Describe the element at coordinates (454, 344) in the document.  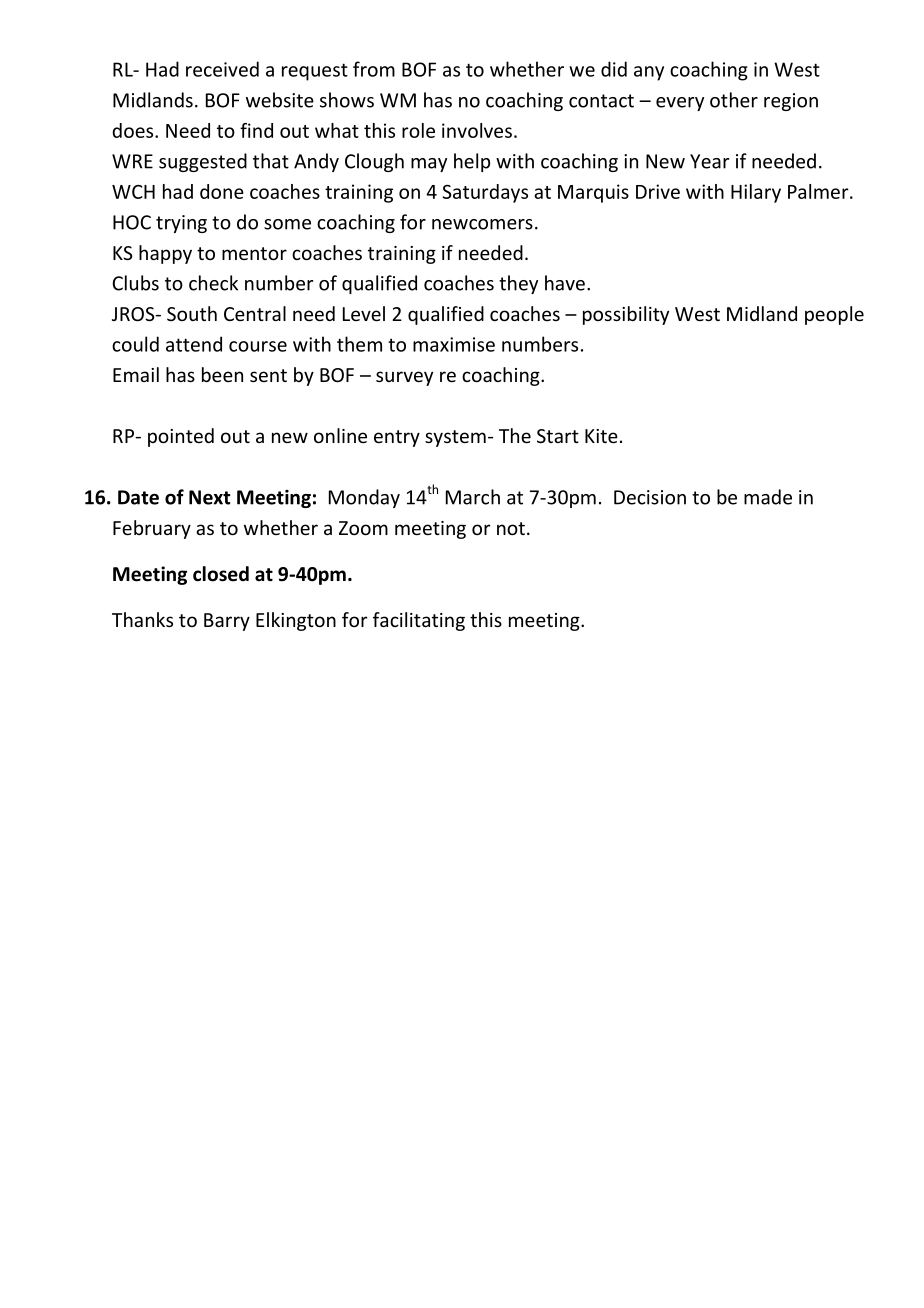
I see `maximise` at that location.
